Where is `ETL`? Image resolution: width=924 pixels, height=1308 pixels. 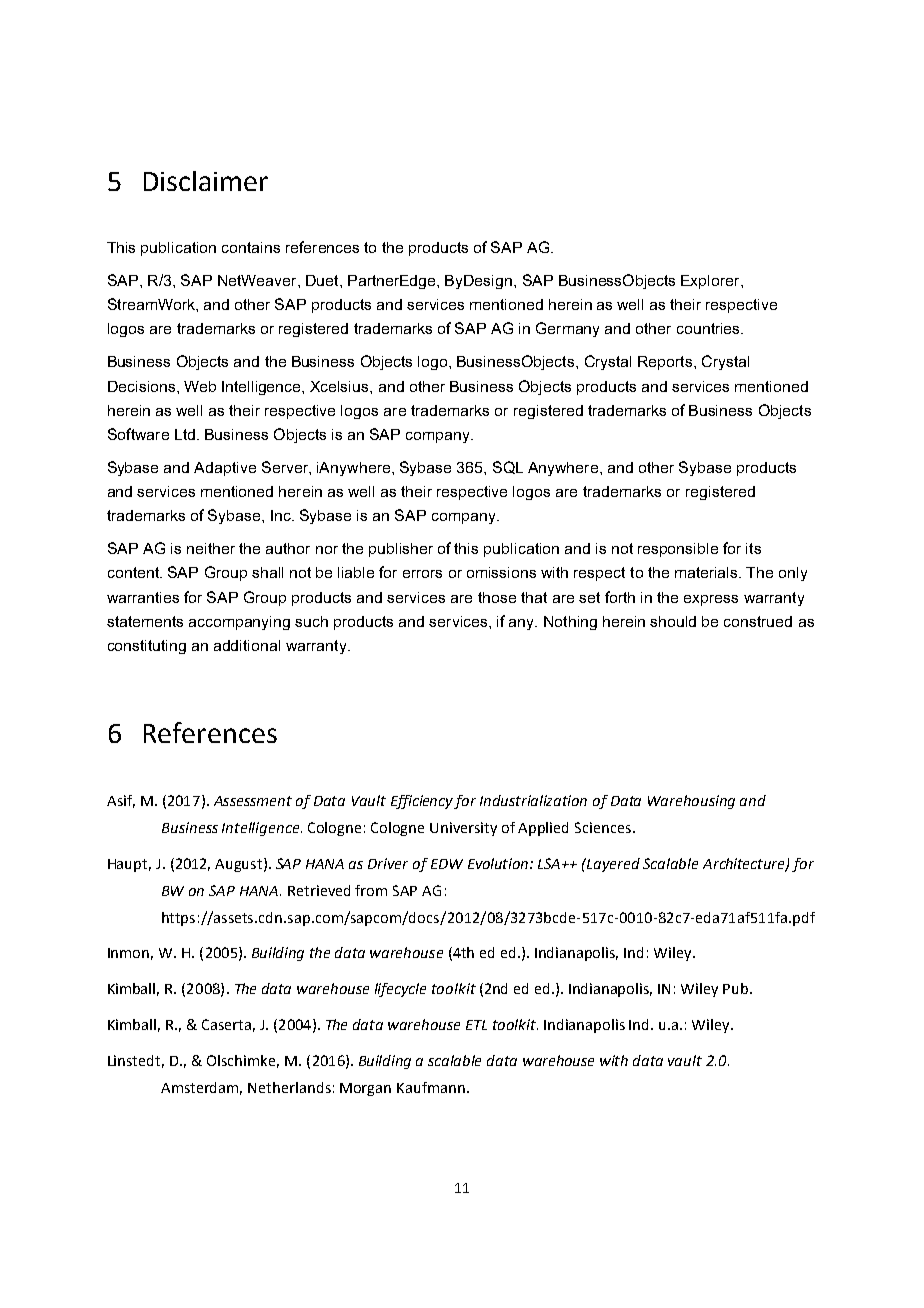 ETL is located at coordinates (476, 1025).
